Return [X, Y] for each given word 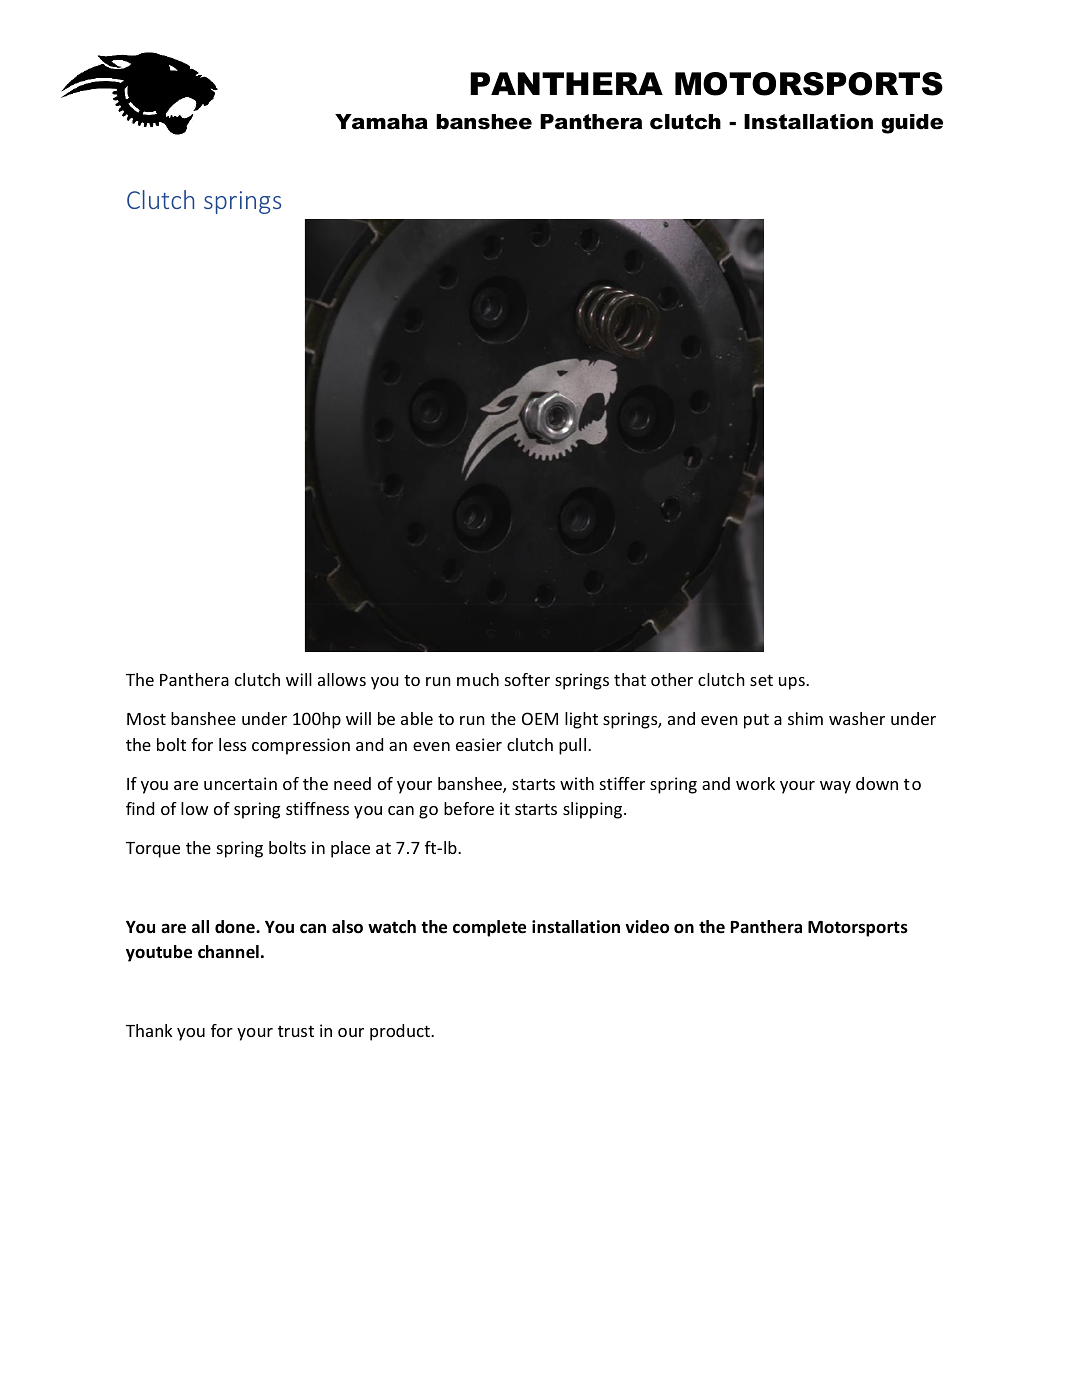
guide [912, 124]
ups [793, 683]
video [647, 927]
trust [296, 1031]
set [761, 680]
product [401, 1032]
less [232, 744]
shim [805, 718]
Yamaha [381, 122]
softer [527, 679]
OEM [540, 718]
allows [342, 679]
